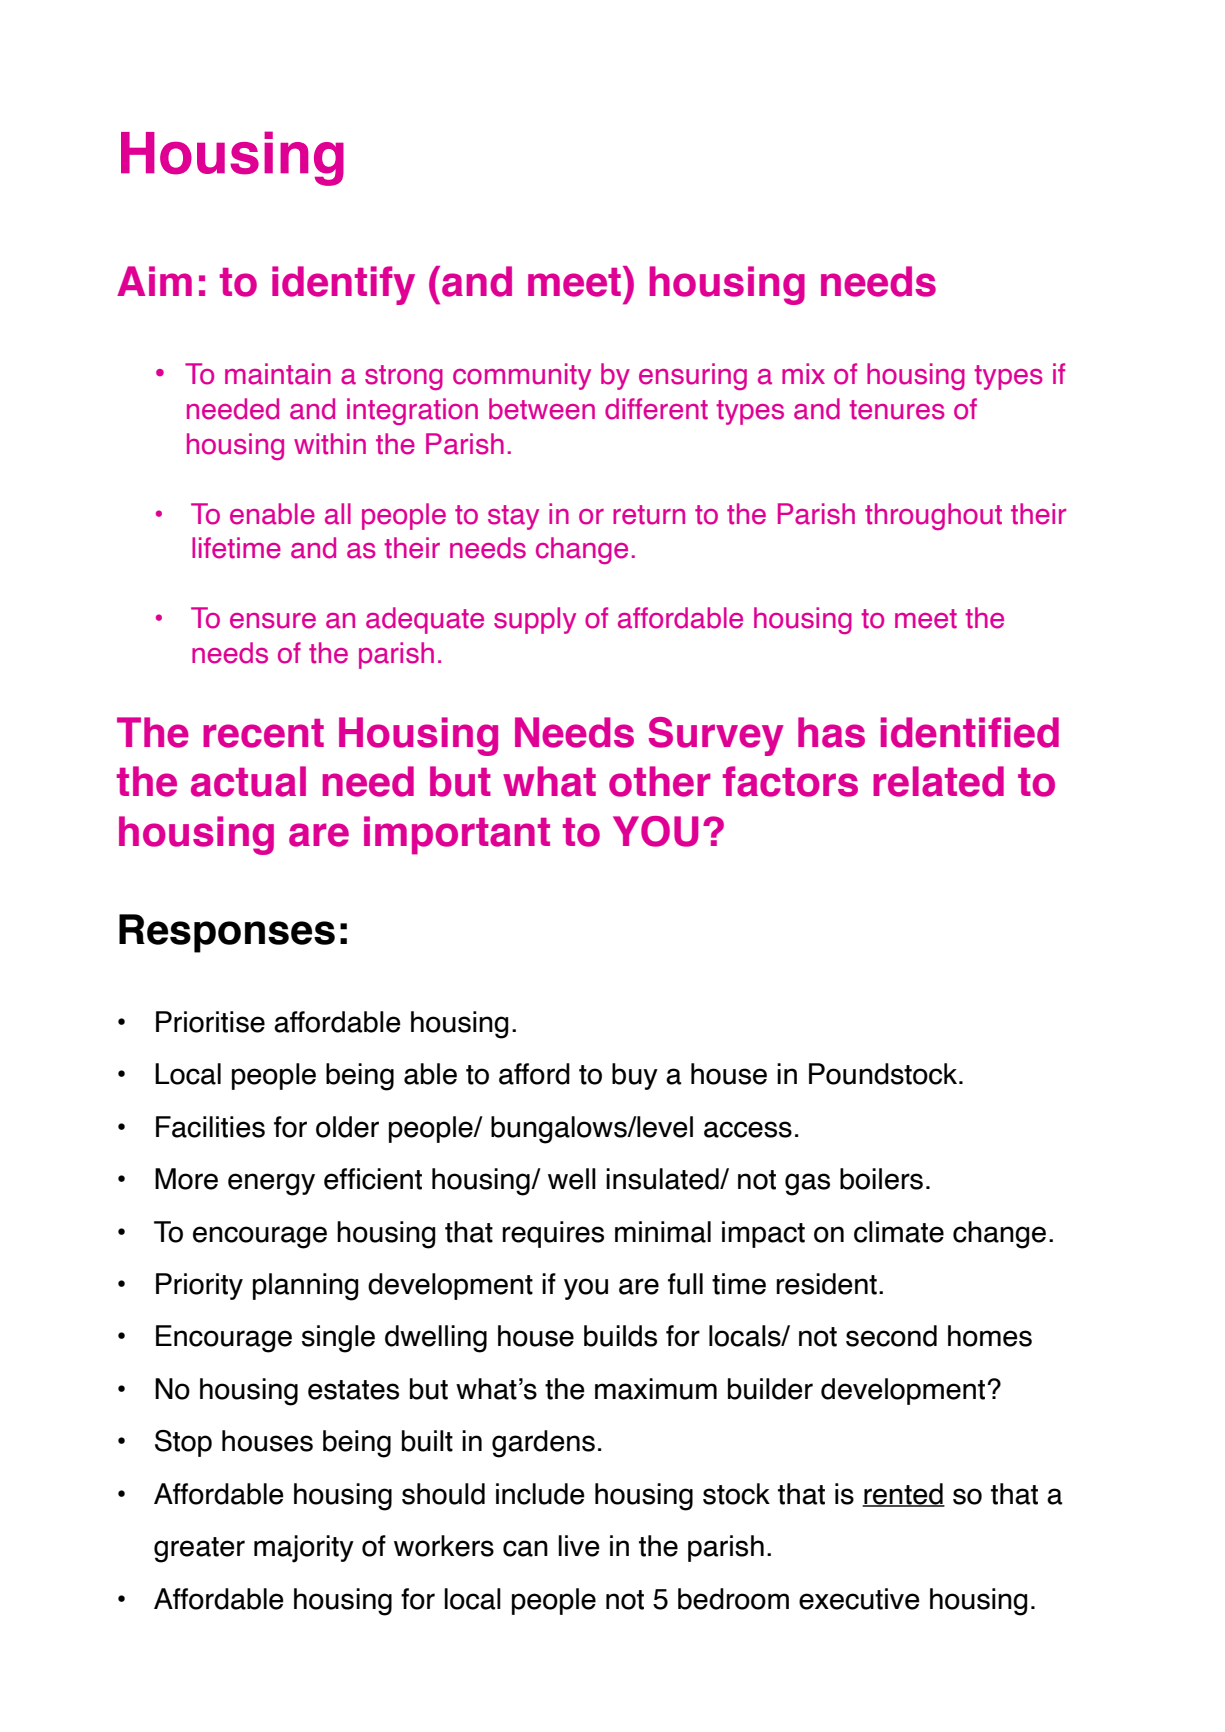 The height and width of the image is (1732, 1225). What do you see at coordinates (881, 1179) in the image?
I see `boilers` at bounding box center [881, 1179].
